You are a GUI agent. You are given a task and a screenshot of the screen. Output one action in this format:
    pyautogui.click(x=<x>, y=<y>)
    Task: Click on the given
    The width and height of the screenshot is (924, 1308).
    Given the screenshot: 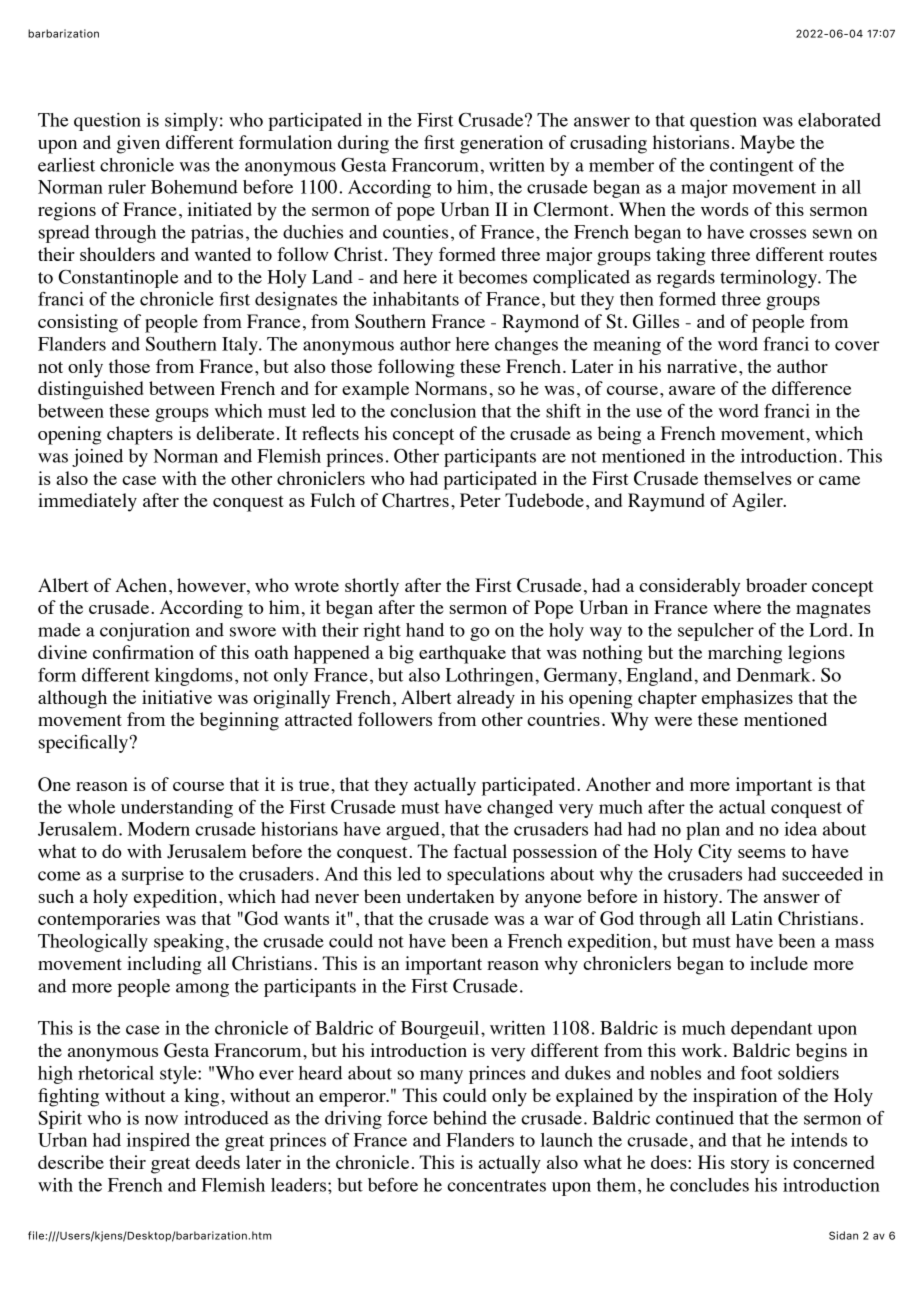 What is the action you would take?
    pyautogui.click(x=138, y=144)
